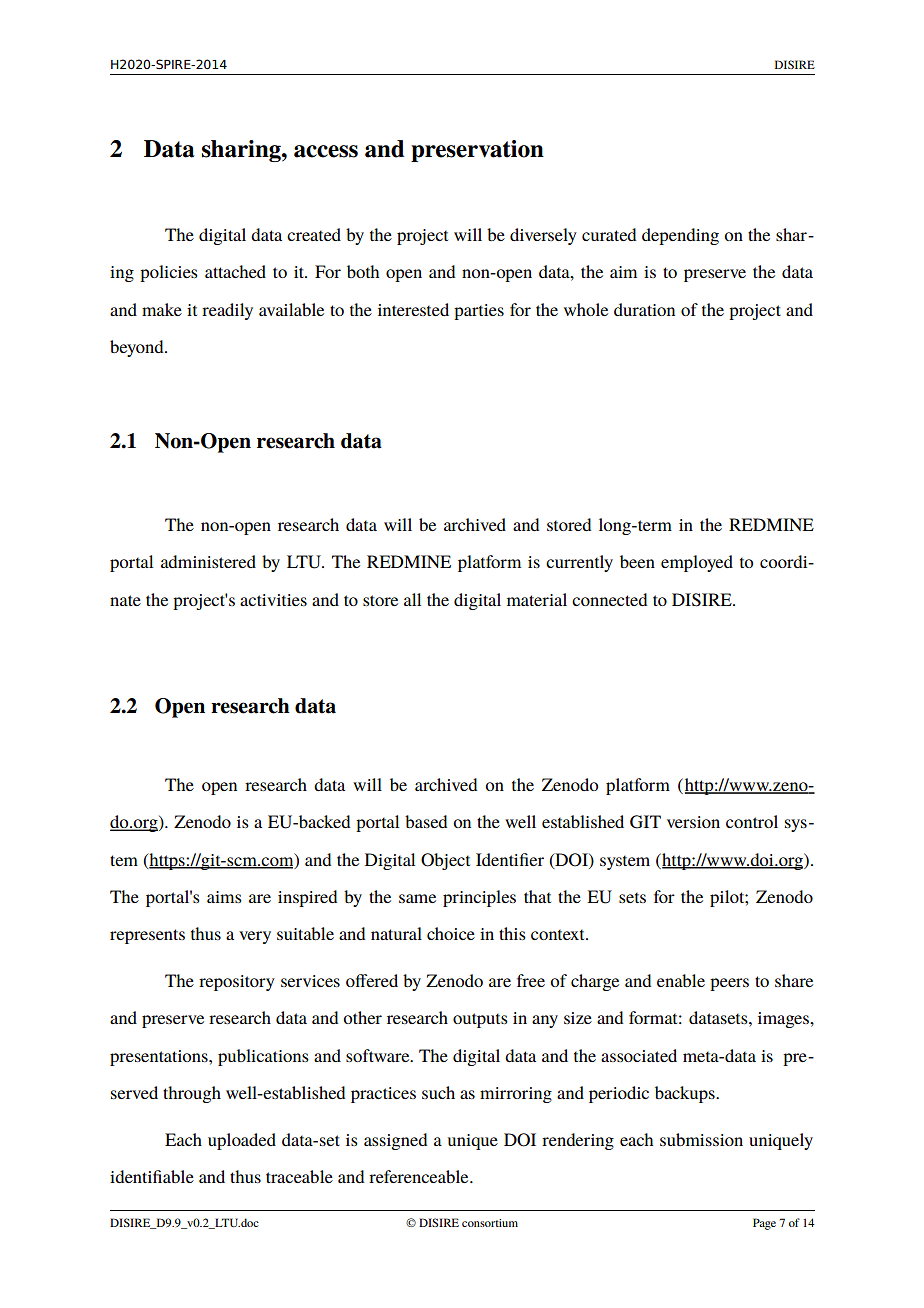 The height and width of the image is (1308, 924). What do you see at coordinates (479, 312) in the image?
I see `parties` at bounding box center [479, 312].
